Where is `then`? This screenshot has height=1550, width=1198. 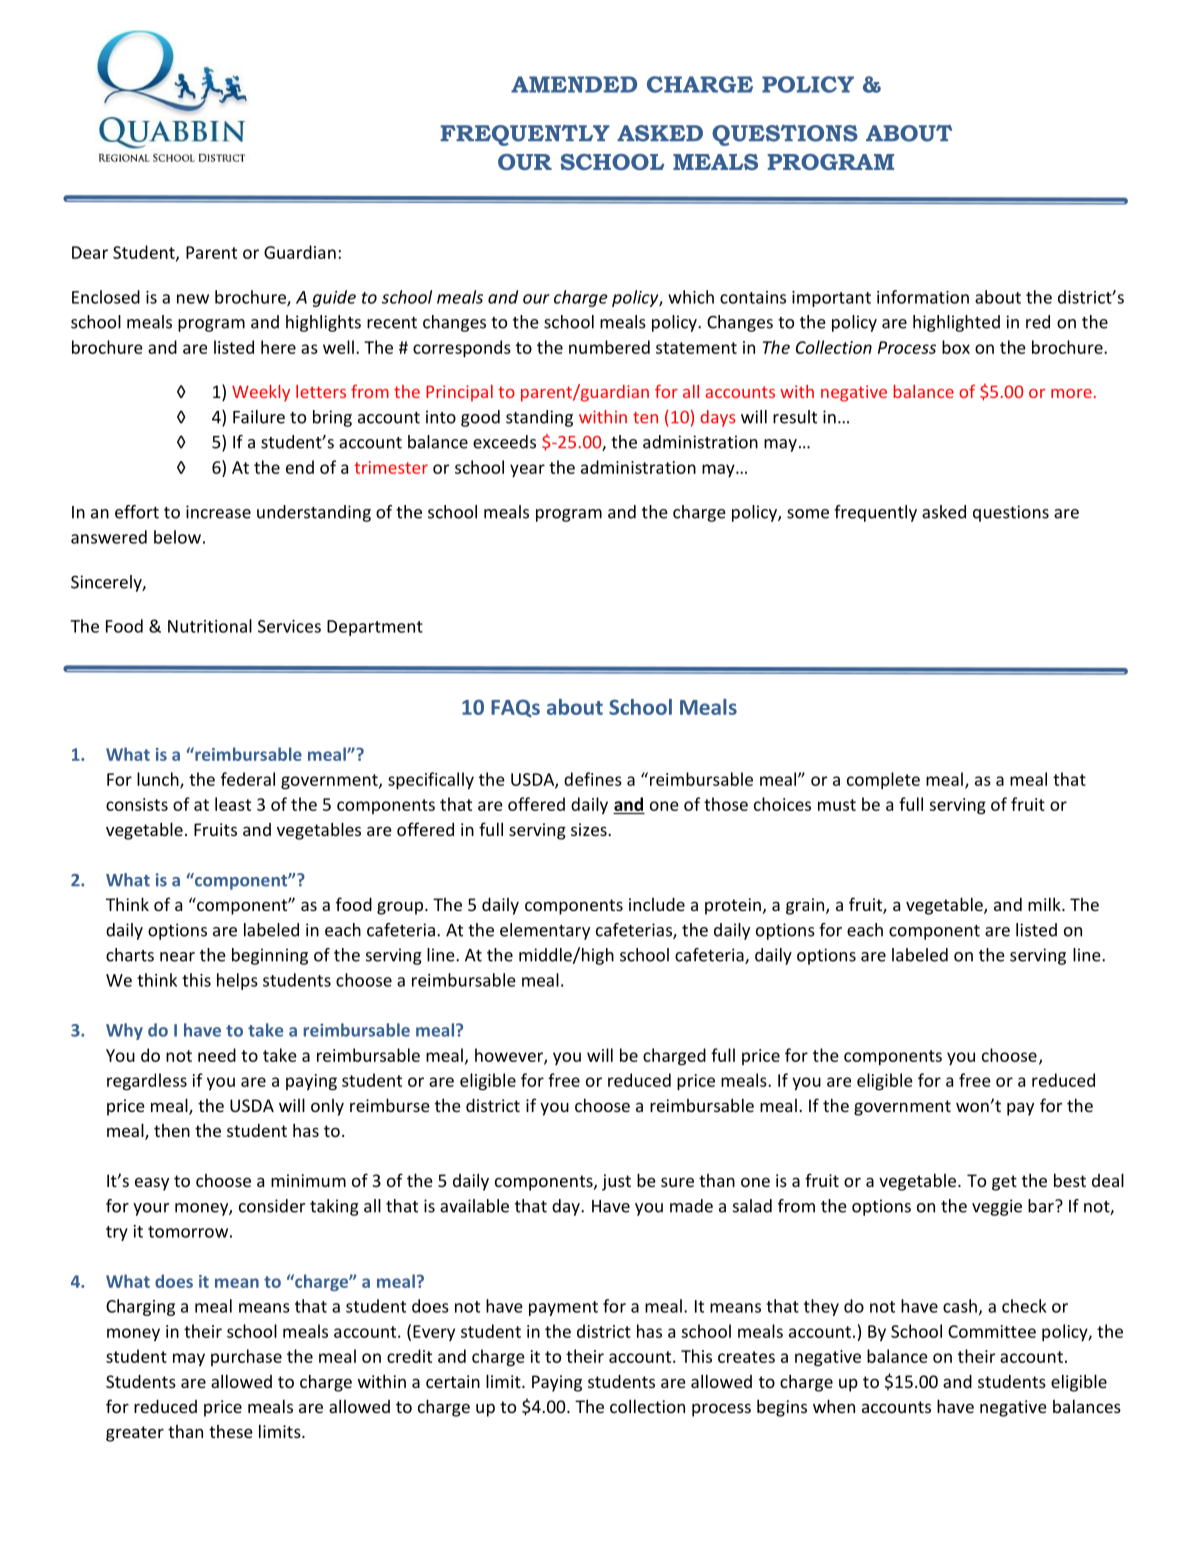 then is located at coordinates (172, 1130).
